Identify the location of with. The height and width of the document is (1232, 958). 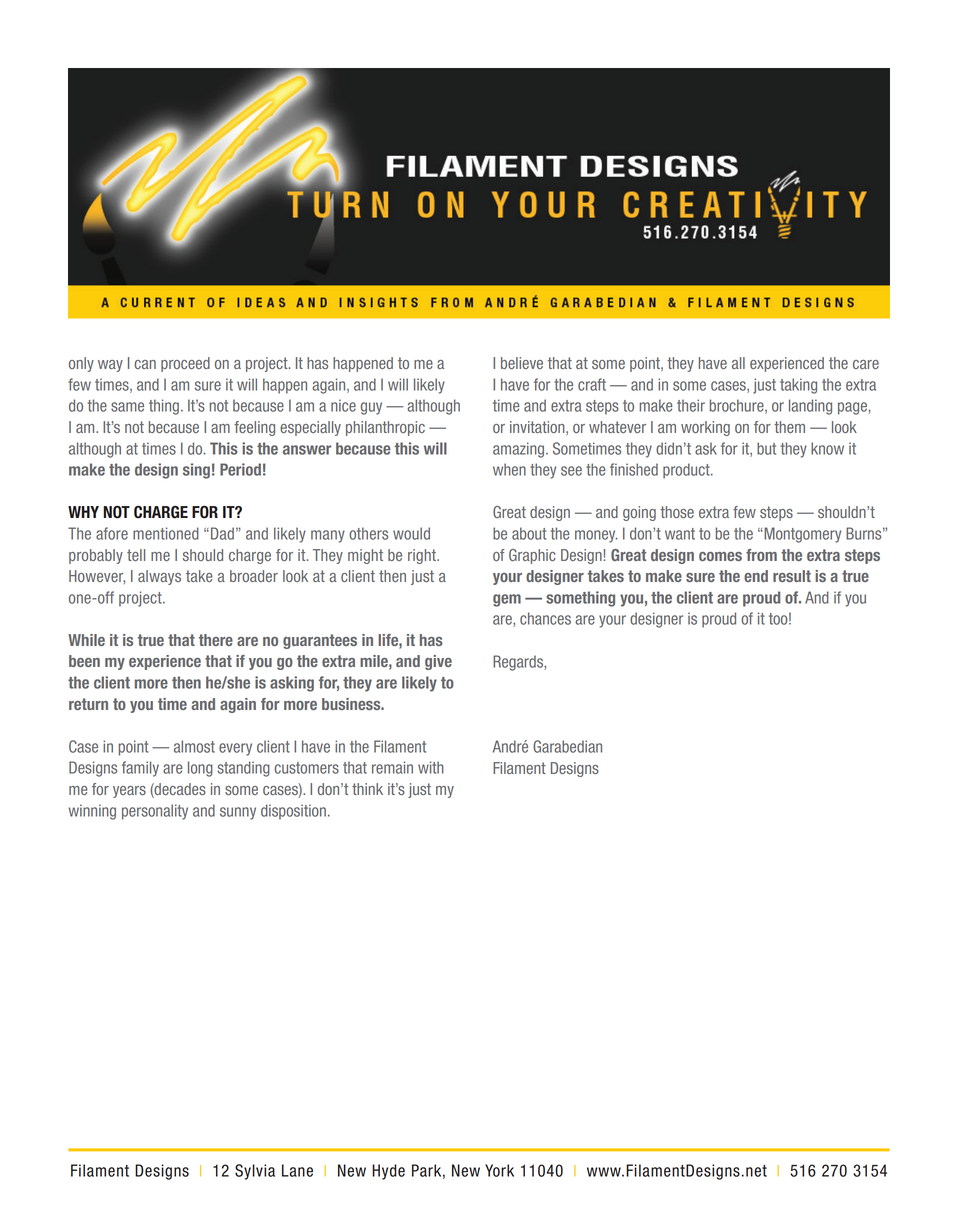
(431, 767).
